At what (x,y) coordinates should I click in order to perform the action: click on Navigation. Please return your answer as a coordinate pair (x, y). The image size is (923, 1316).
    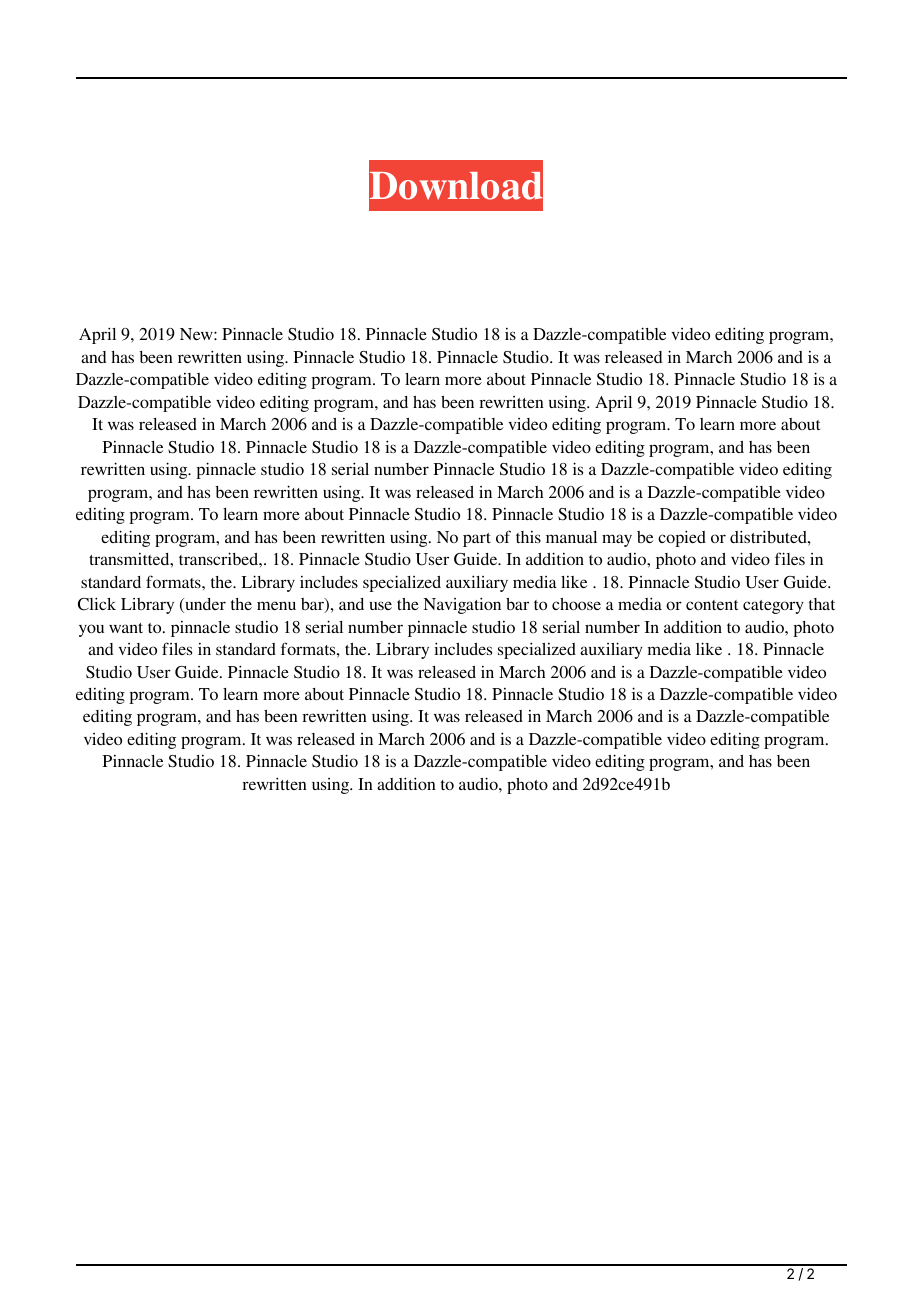
    Looking at the image, I should click on (462, 605).
